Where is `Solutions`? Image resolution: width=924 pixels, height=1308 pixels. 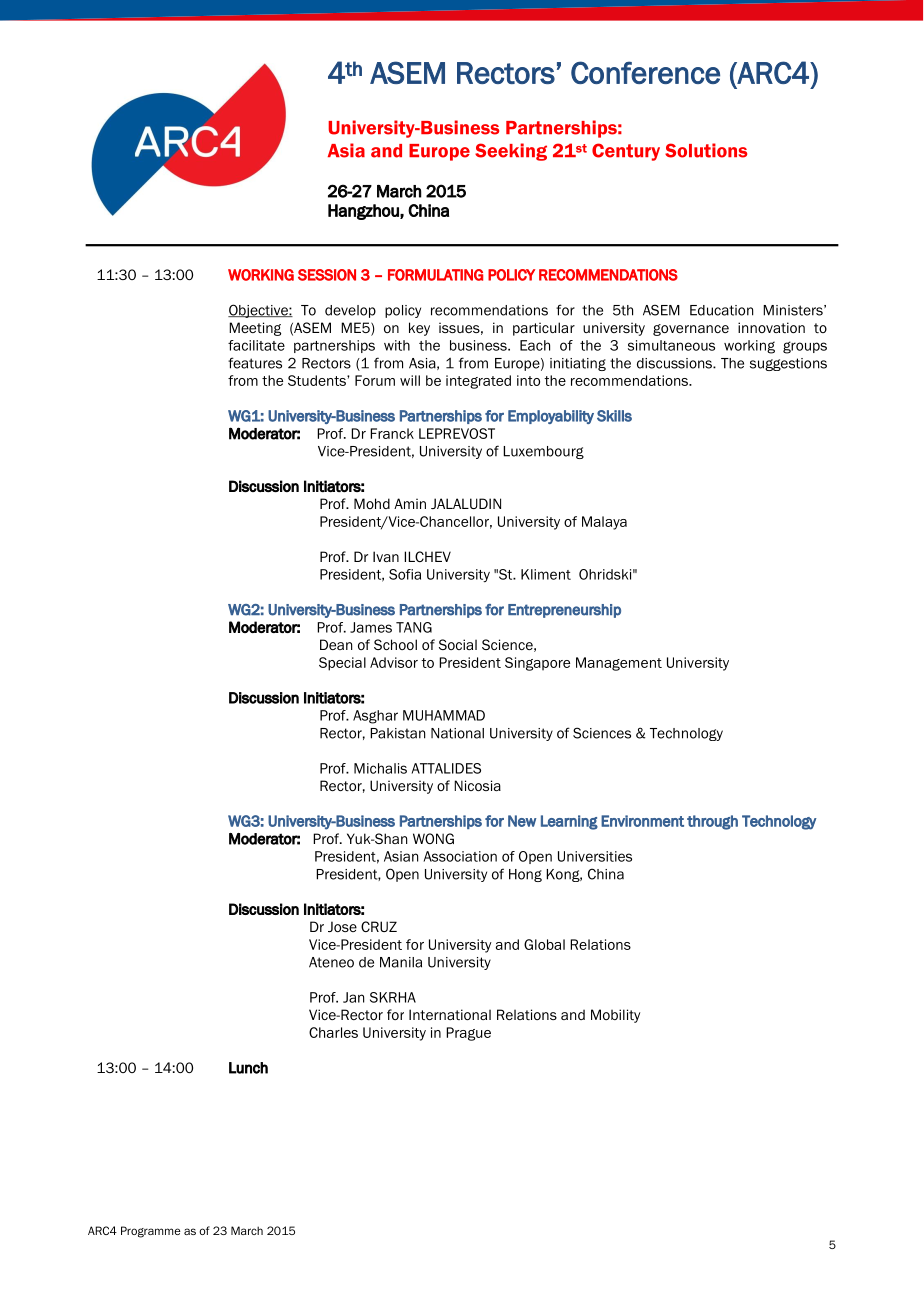 Solutions is located at coordinates (706, 150).
